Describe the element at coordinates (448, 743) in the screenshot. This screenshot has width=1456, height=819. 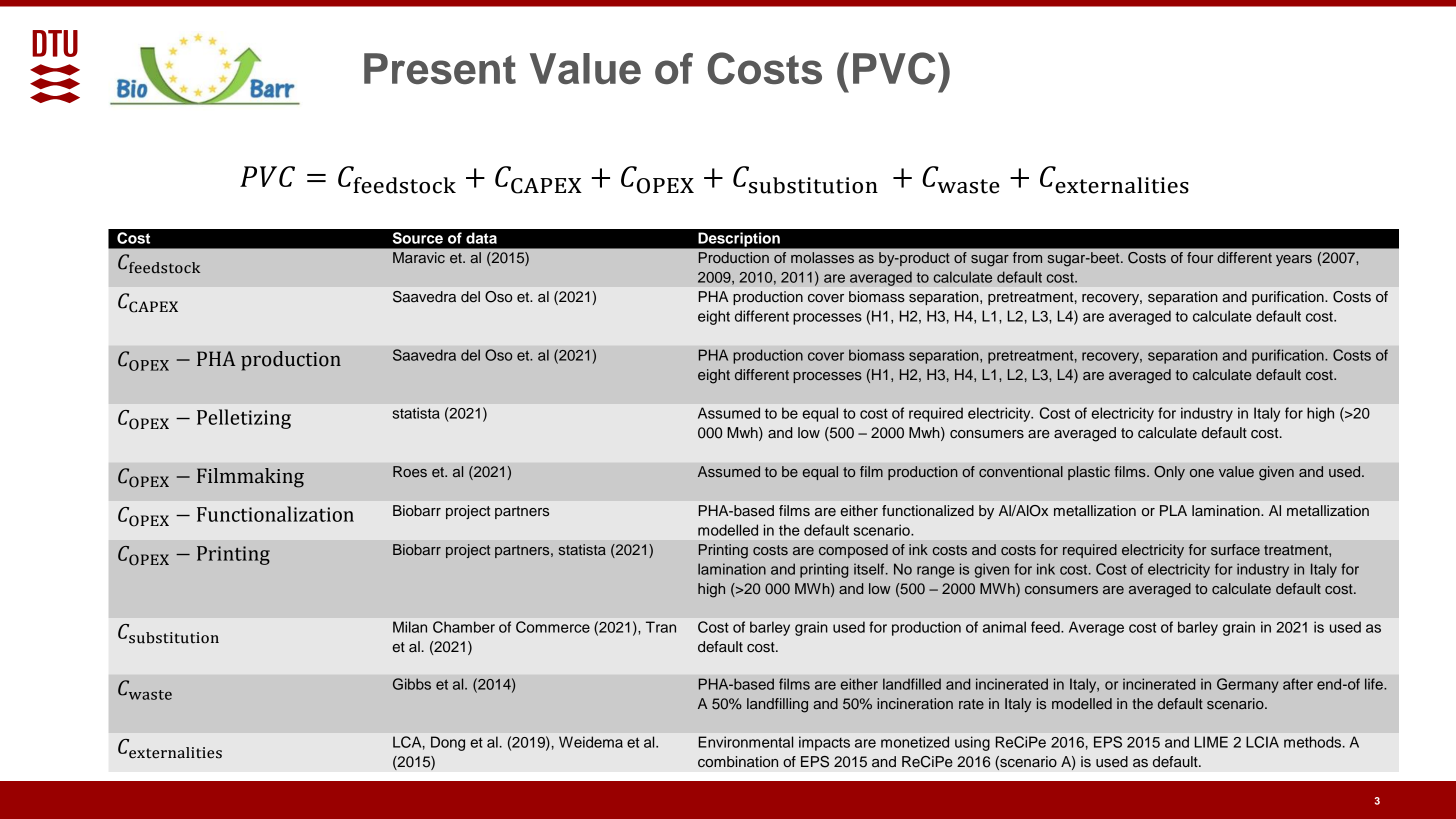
I see `Dong` at that location.
